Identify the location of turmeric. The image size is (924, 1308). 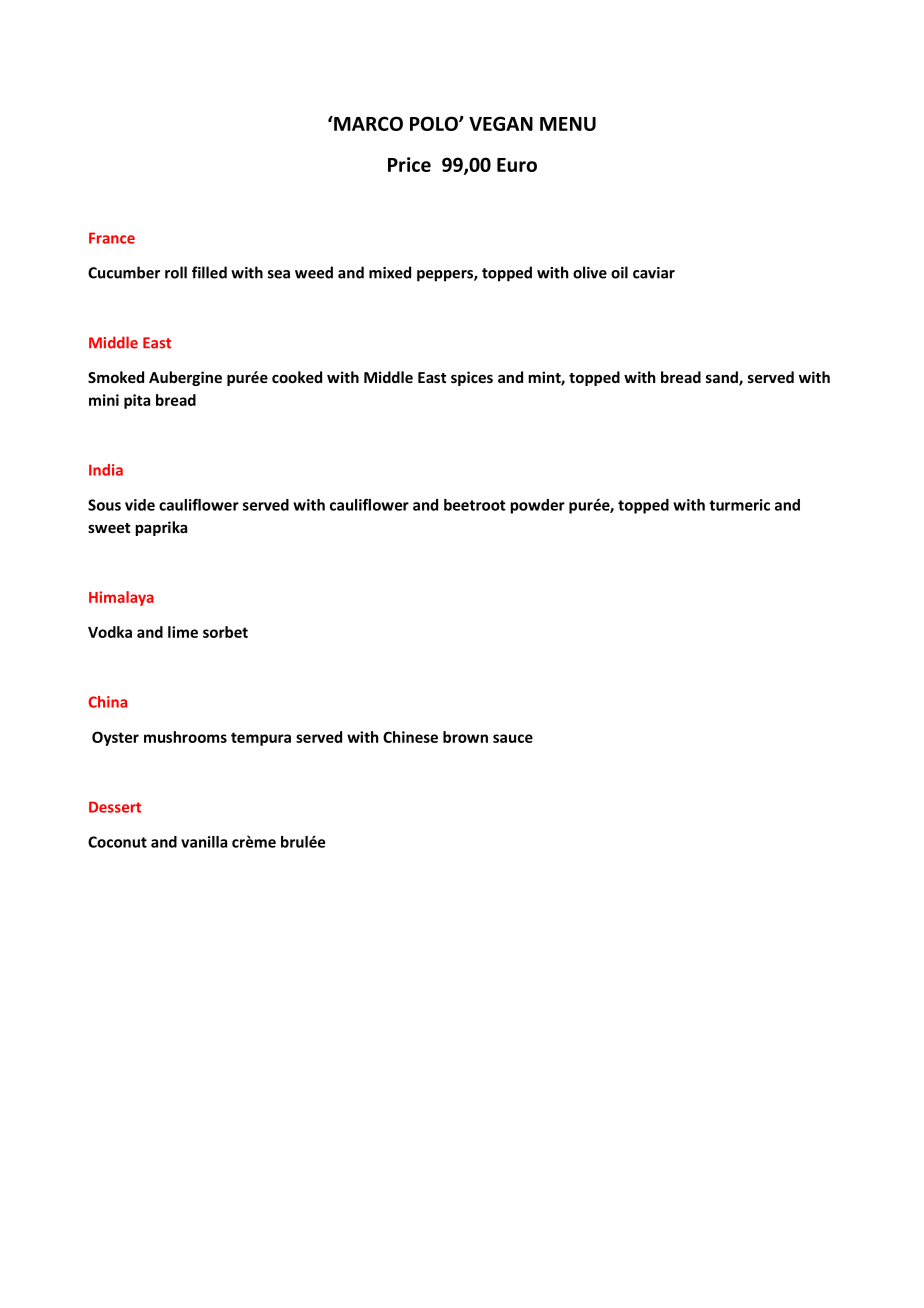
(739, 505).
